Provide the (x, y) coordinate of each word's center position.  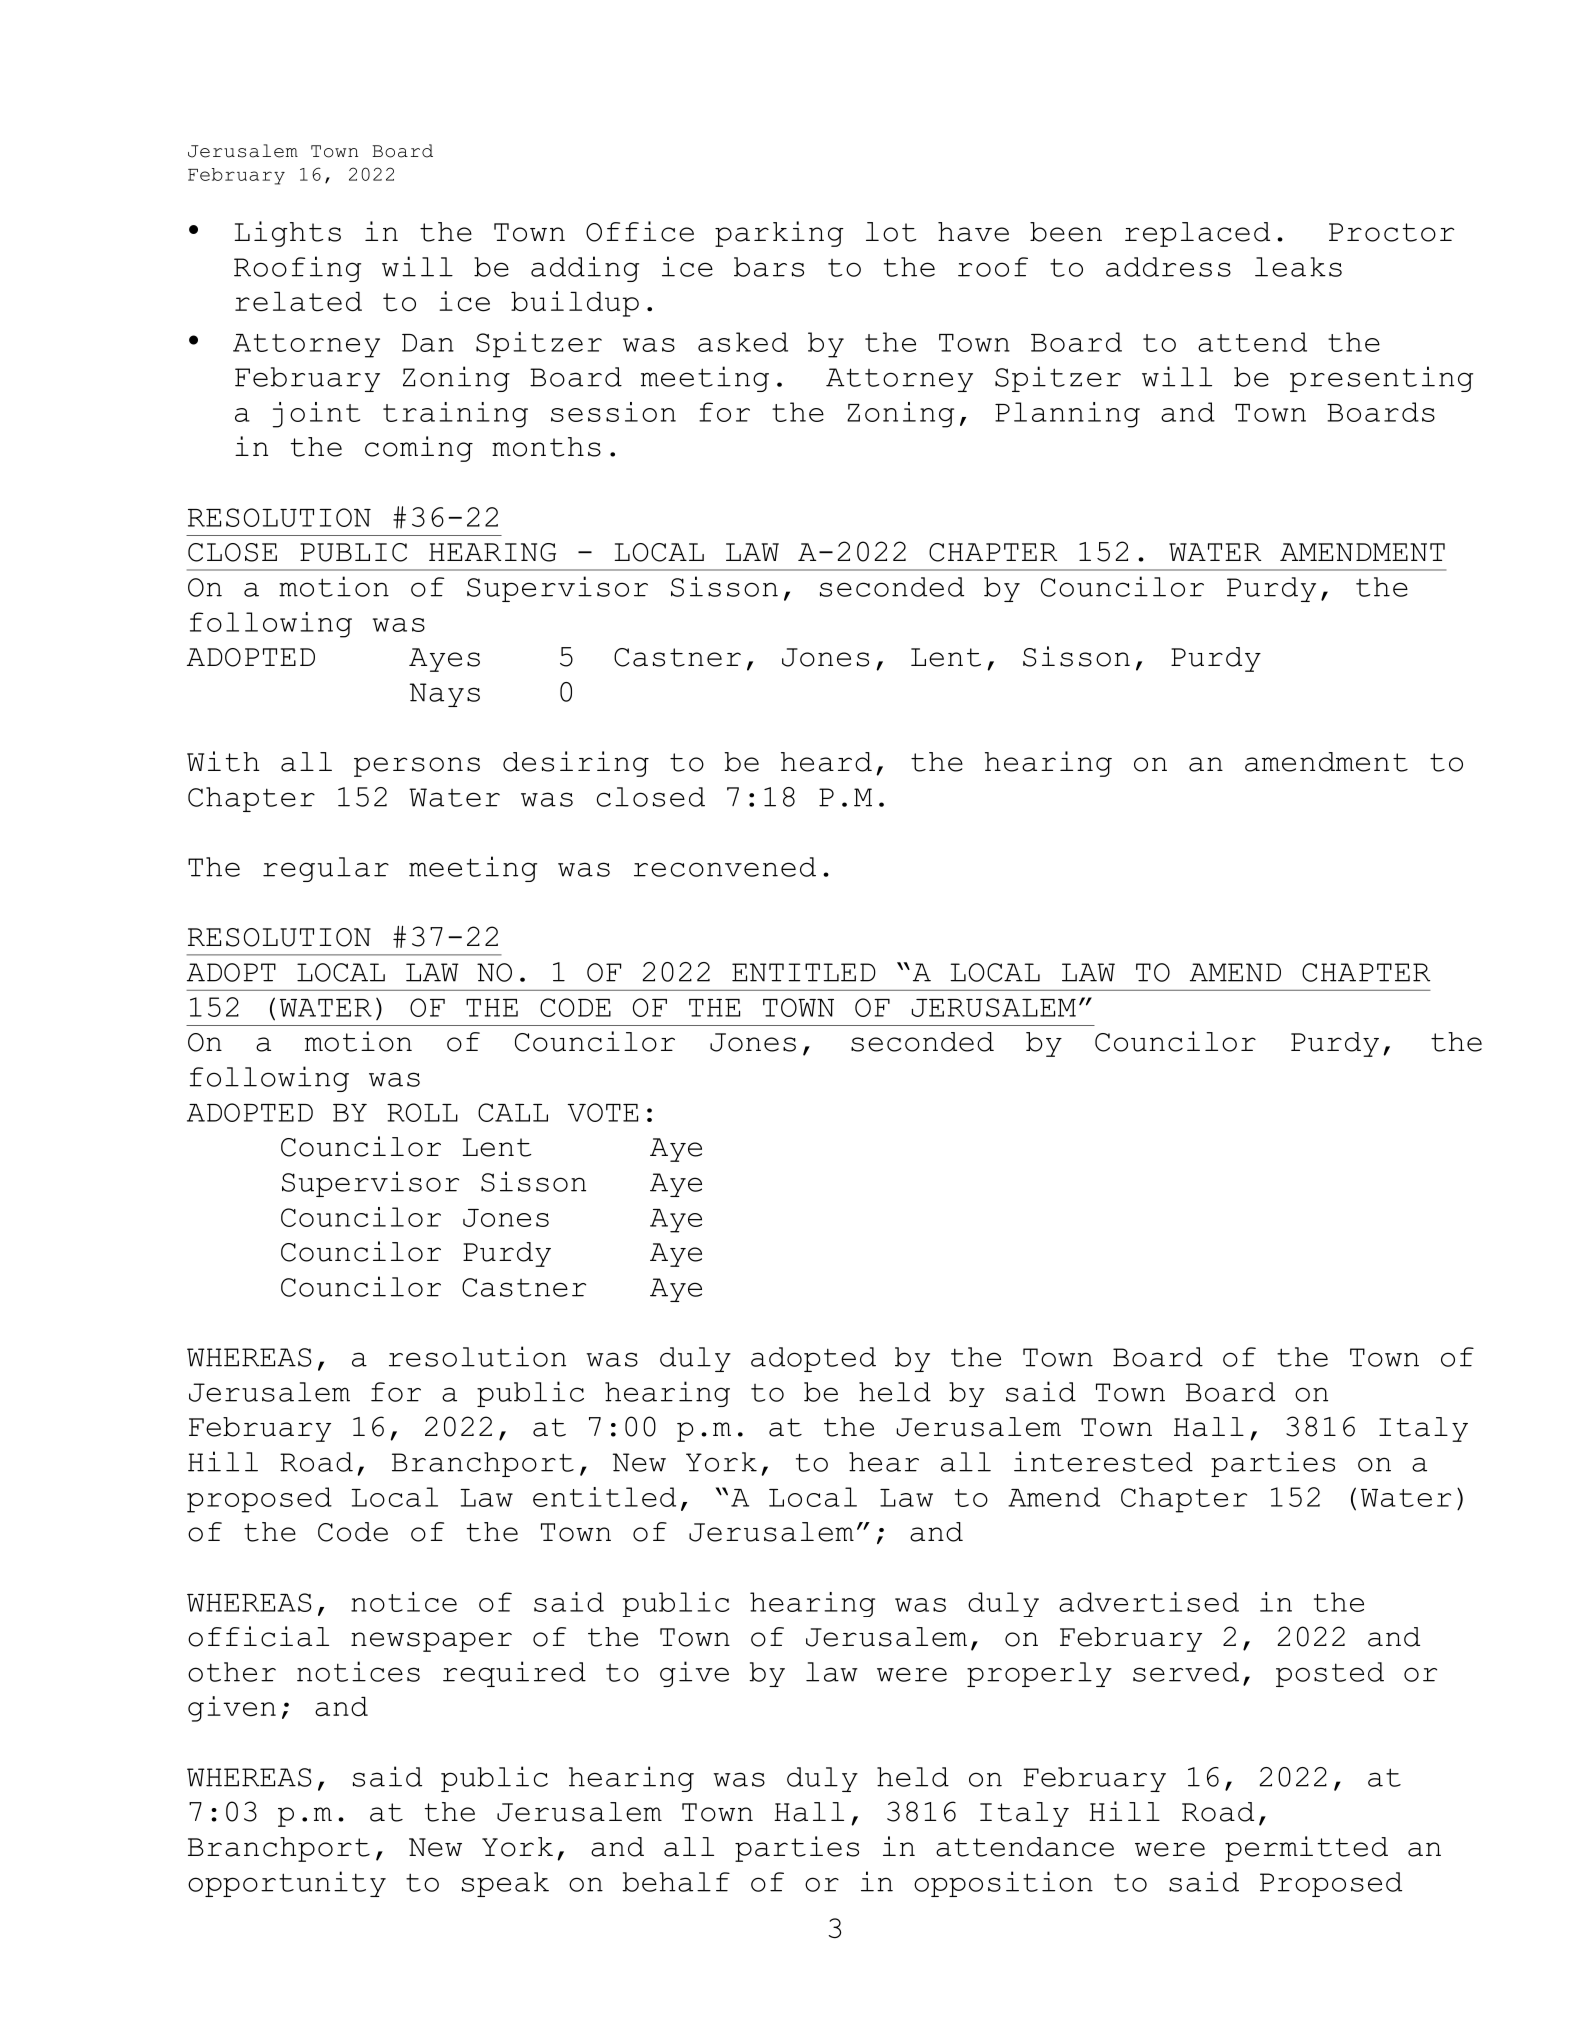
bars (769, 267)
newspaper (431, 1642)
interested (1103, 1461)
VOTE (603, 1112)
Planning (1067, 415)
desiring (576, 764)
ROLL (422, 1112)
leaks (1298, 267)
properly (1039, 1674)
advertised (1149, 1602)
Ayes (444, 660)
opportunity (287, 1884)
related (298, 302)
